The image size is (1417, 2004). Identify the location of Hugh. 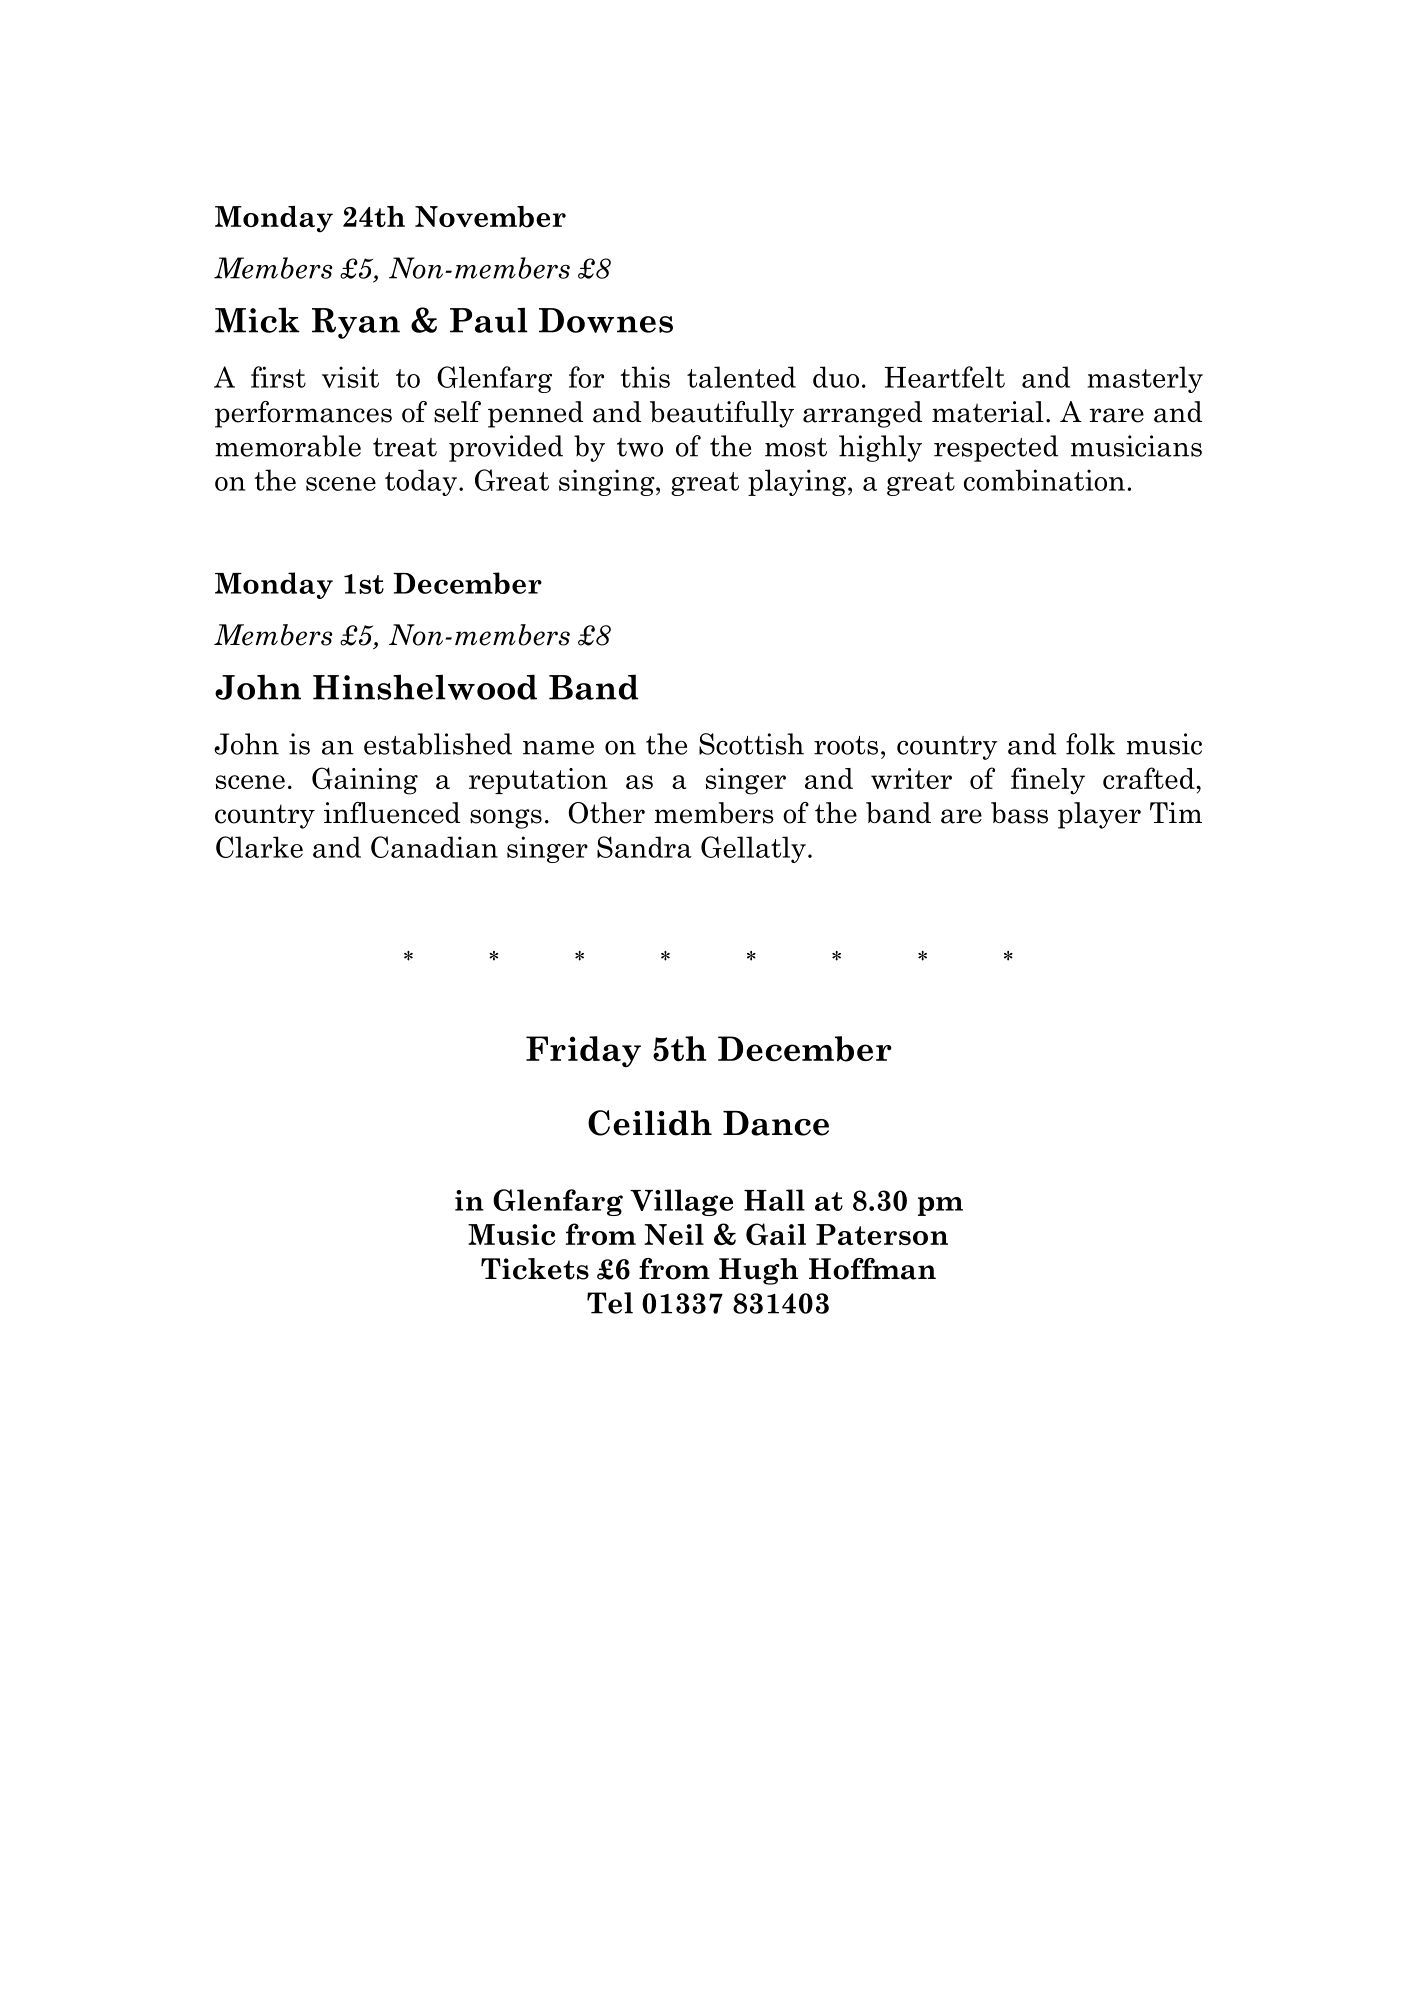
(758, 1271).
